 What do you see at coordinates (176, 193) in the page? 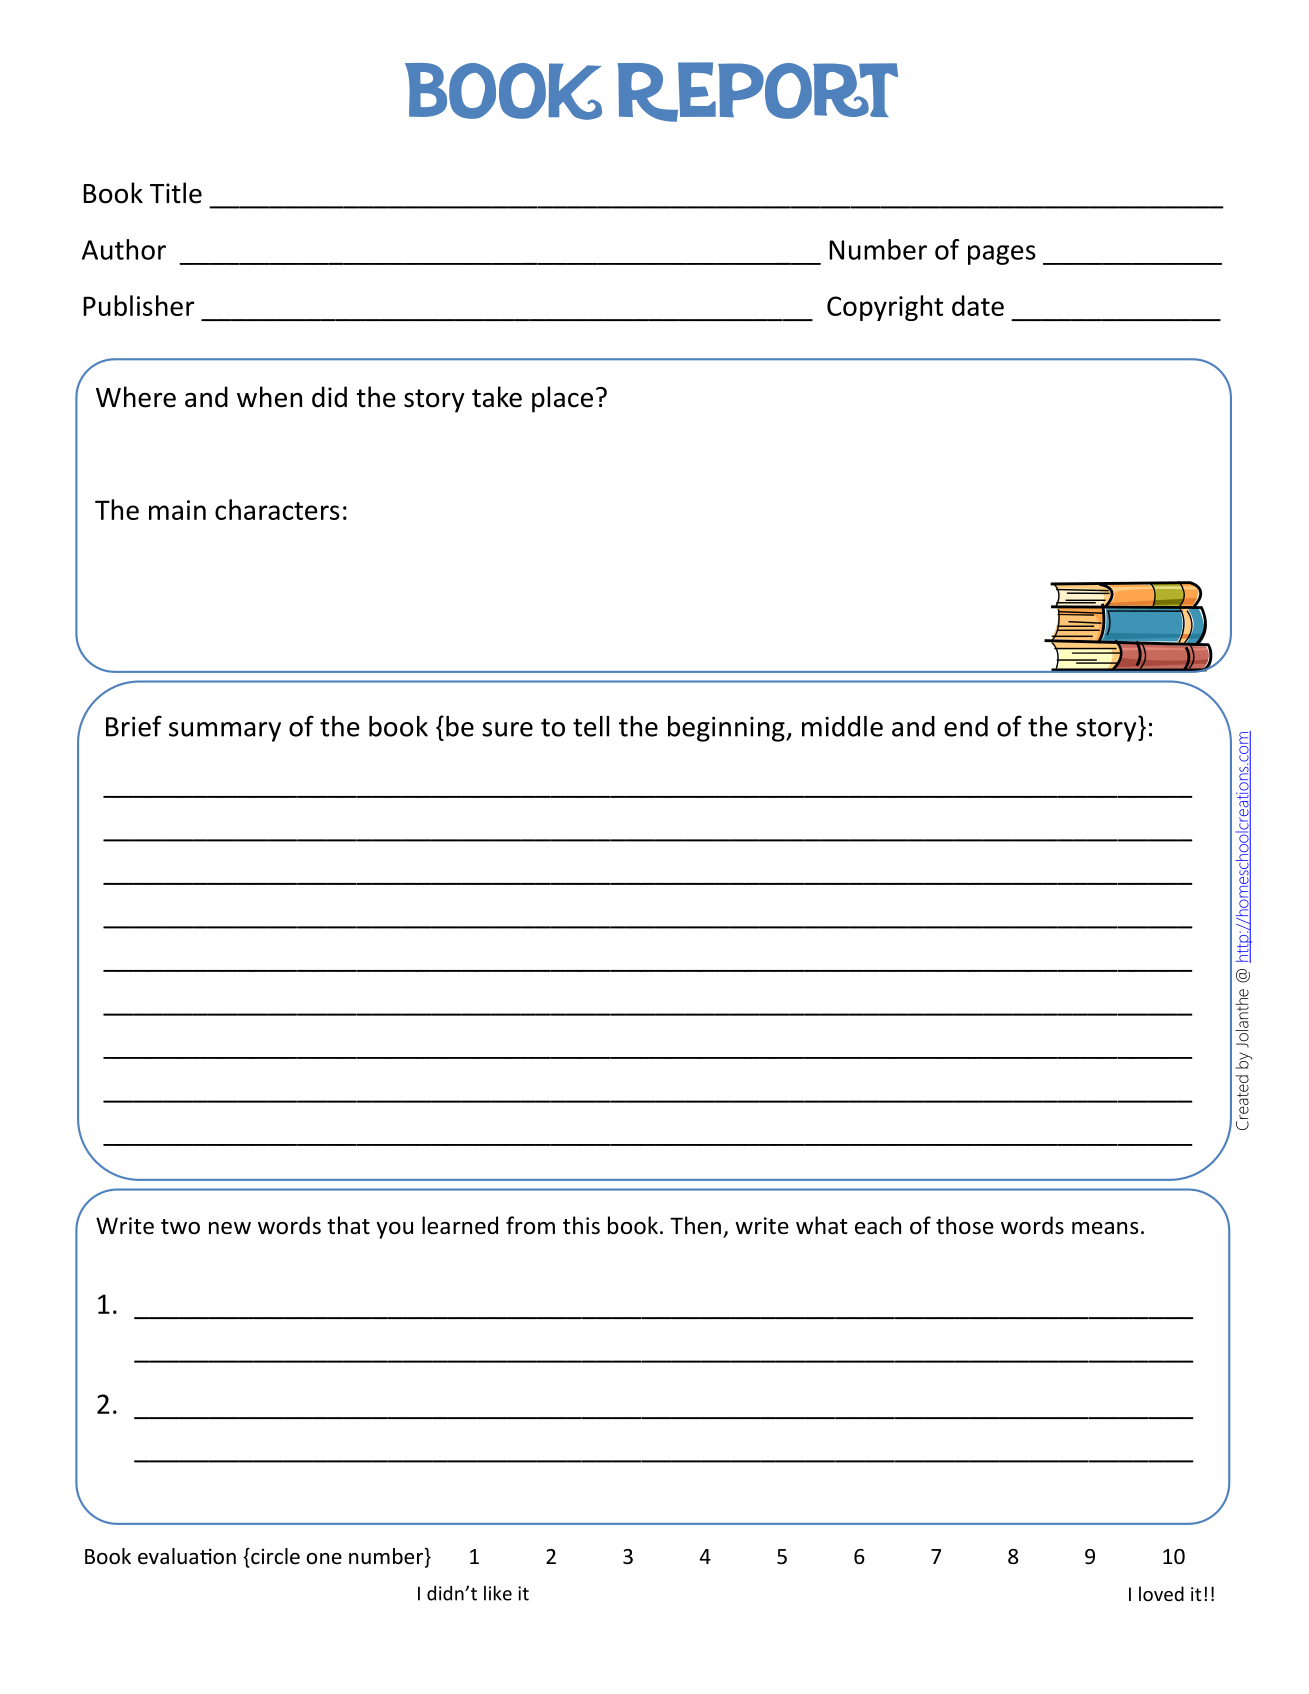
I see `Title` at bounding box center [176, 193].
